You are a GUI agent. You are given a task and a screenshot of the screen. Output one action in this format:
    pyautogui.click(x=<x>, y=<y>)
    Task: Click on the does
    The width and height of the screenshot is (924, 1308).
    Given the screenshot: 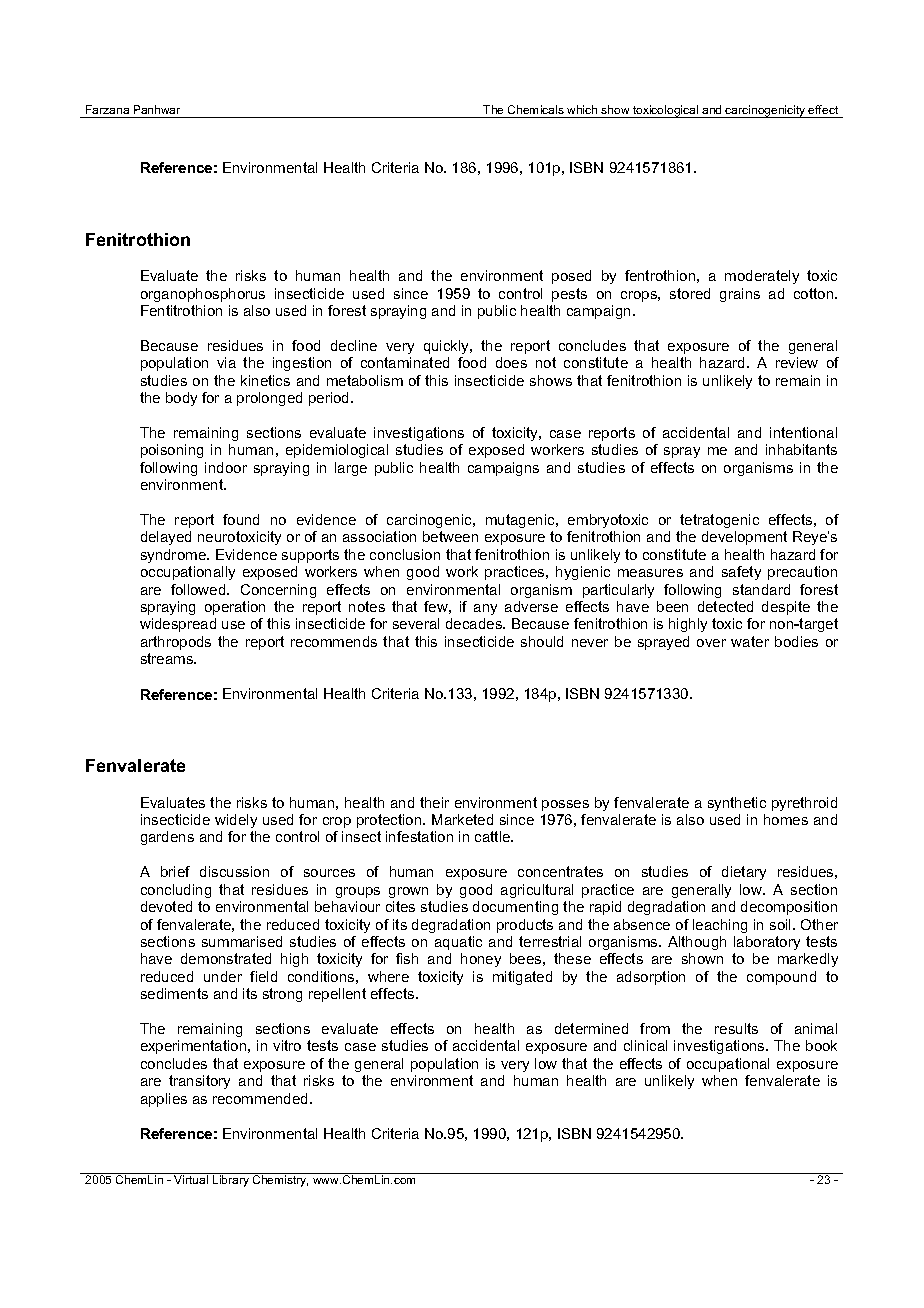 What is the action you would take?
    pyautogui.click(x=511, y=362)
